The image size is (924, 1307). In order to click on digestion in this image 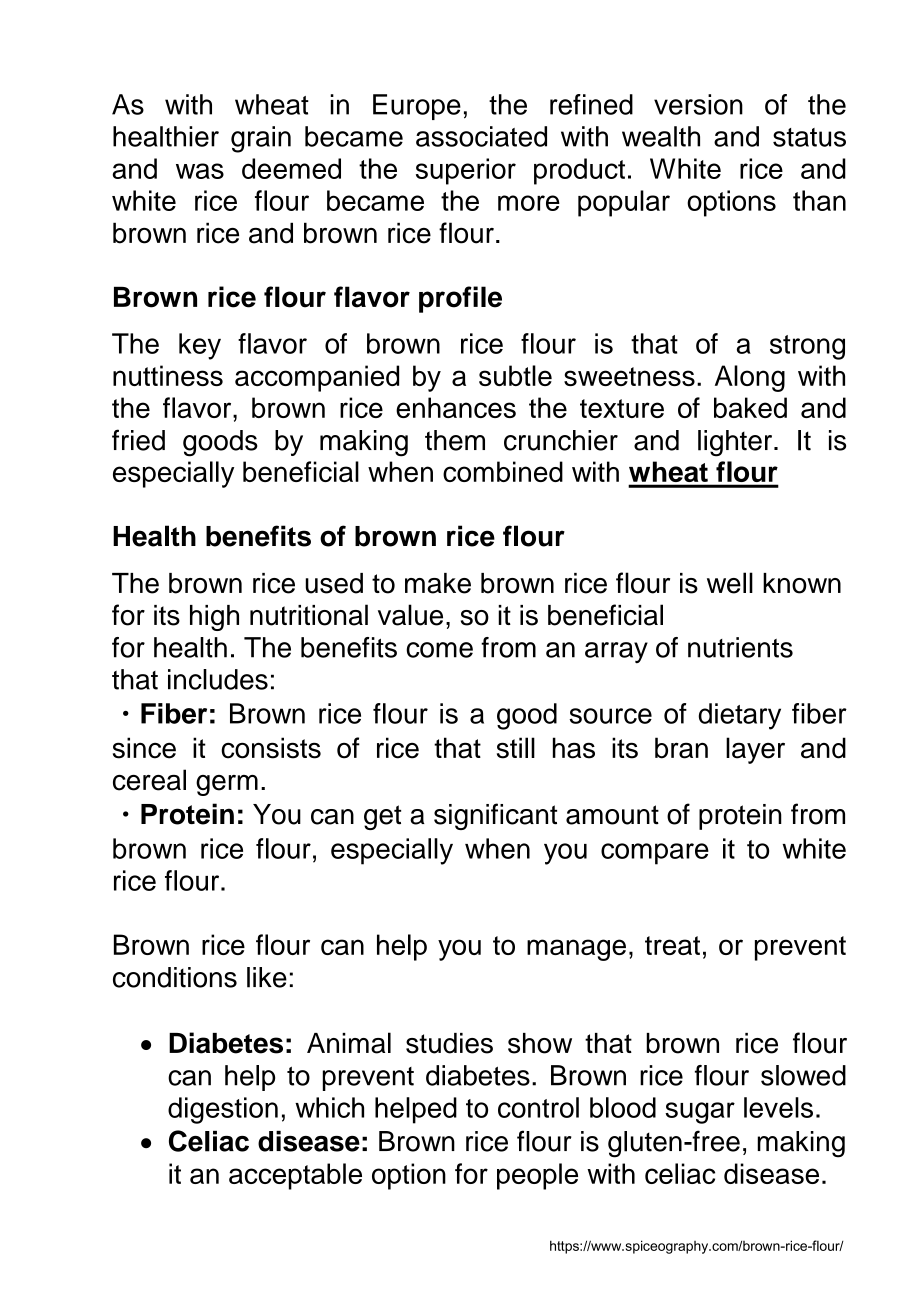, I will do `click(223, 1110)`.
